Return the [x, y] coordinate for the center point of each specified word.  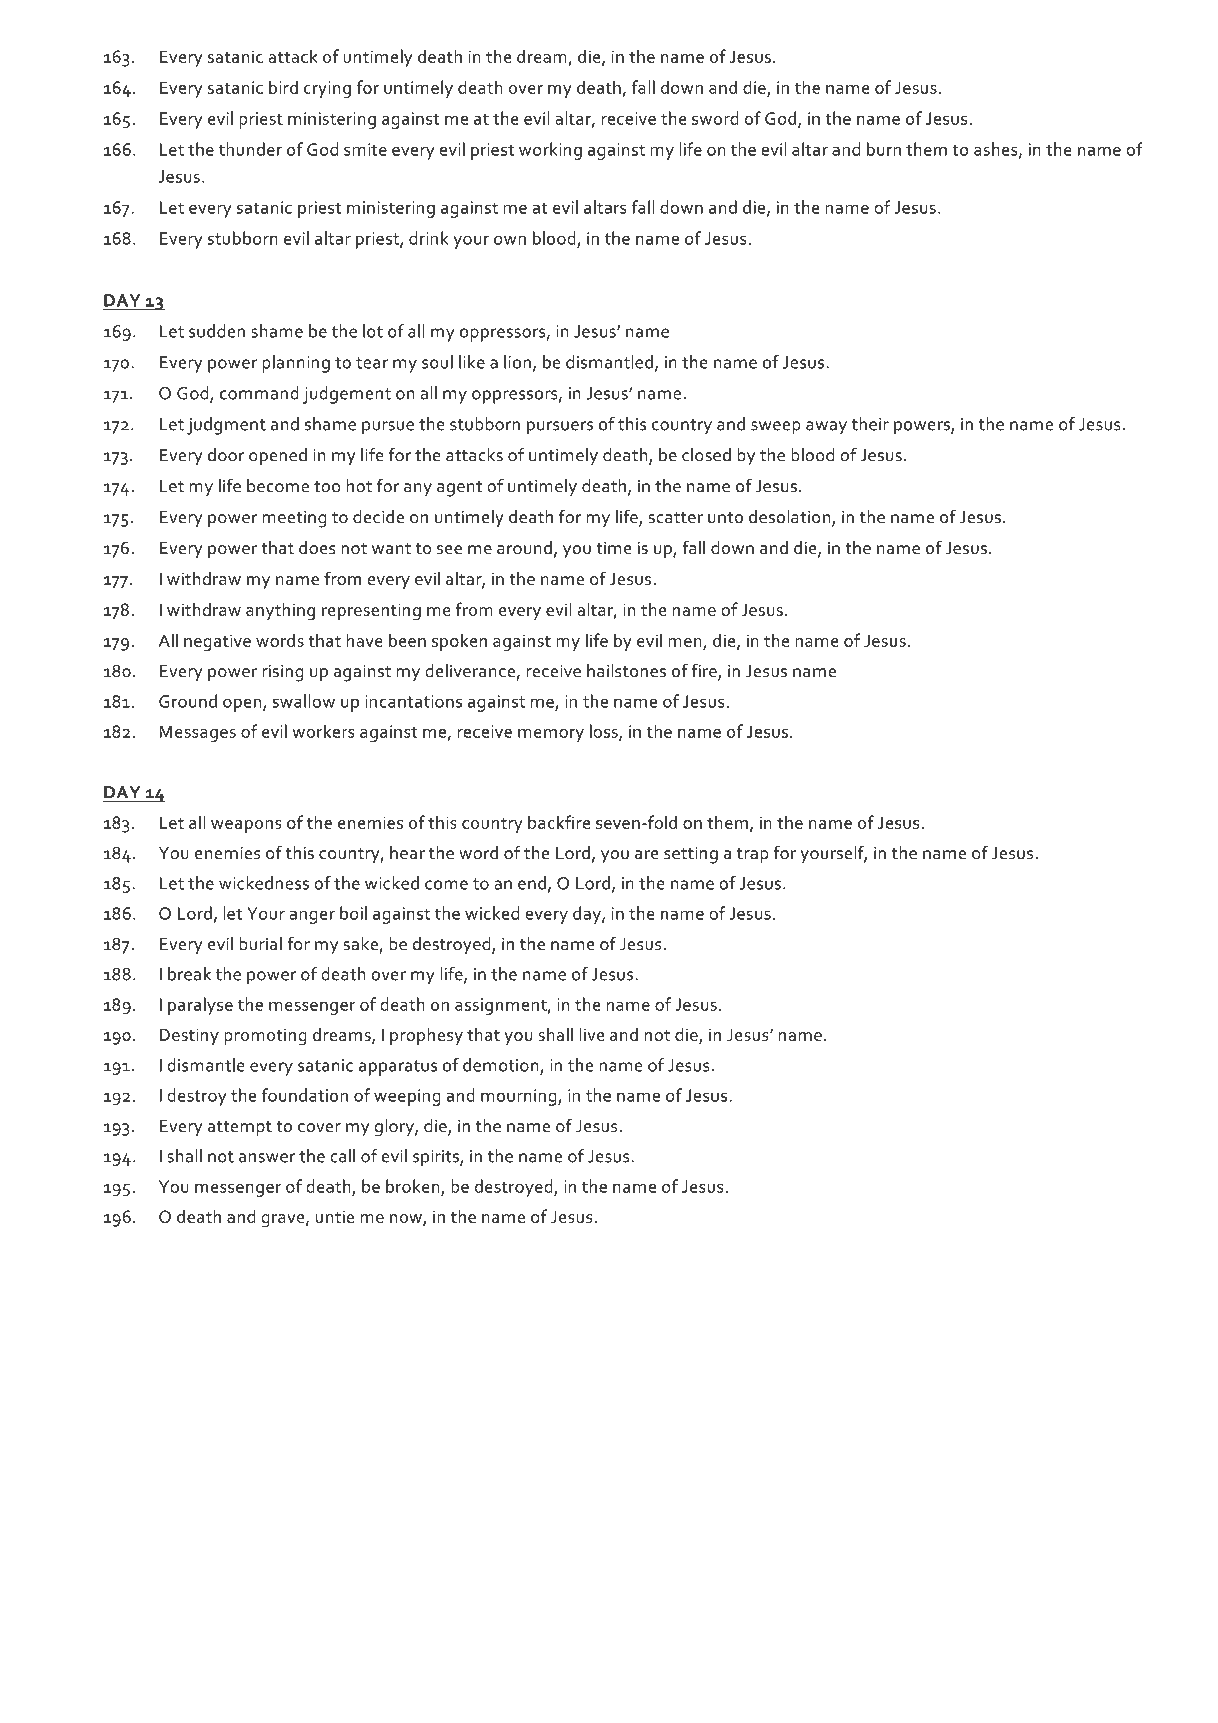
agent [459, 489]
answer [267, 1158]
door [226, 455]
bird [283, 87]
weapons [246, 826]
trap [753, 856]
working [550, 151]
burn [884, 149]
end [532, 883]
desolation [791, 517]
